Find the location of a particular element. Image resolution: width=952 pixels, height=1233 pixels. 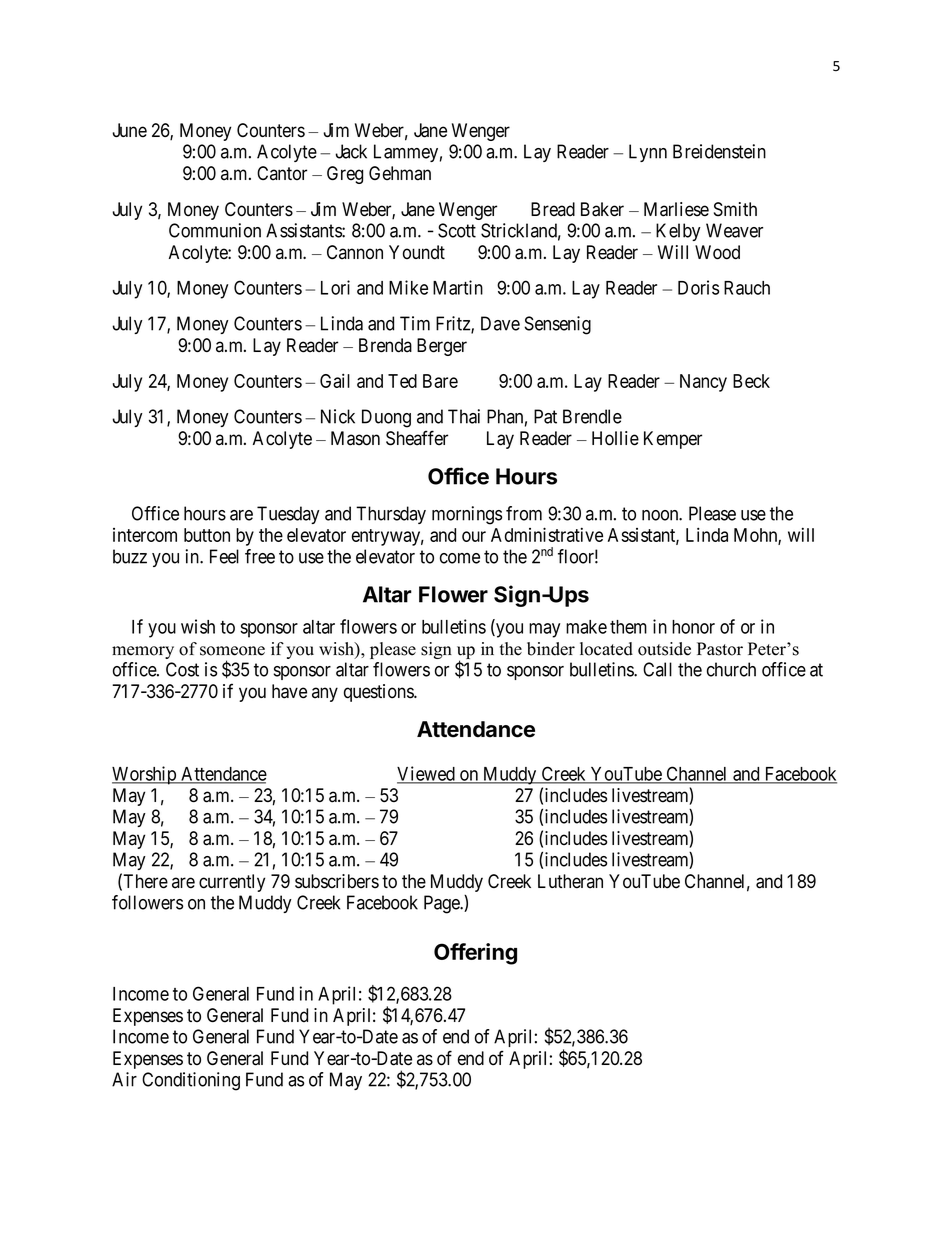

Lynn is located at coordinates (648, 153).
